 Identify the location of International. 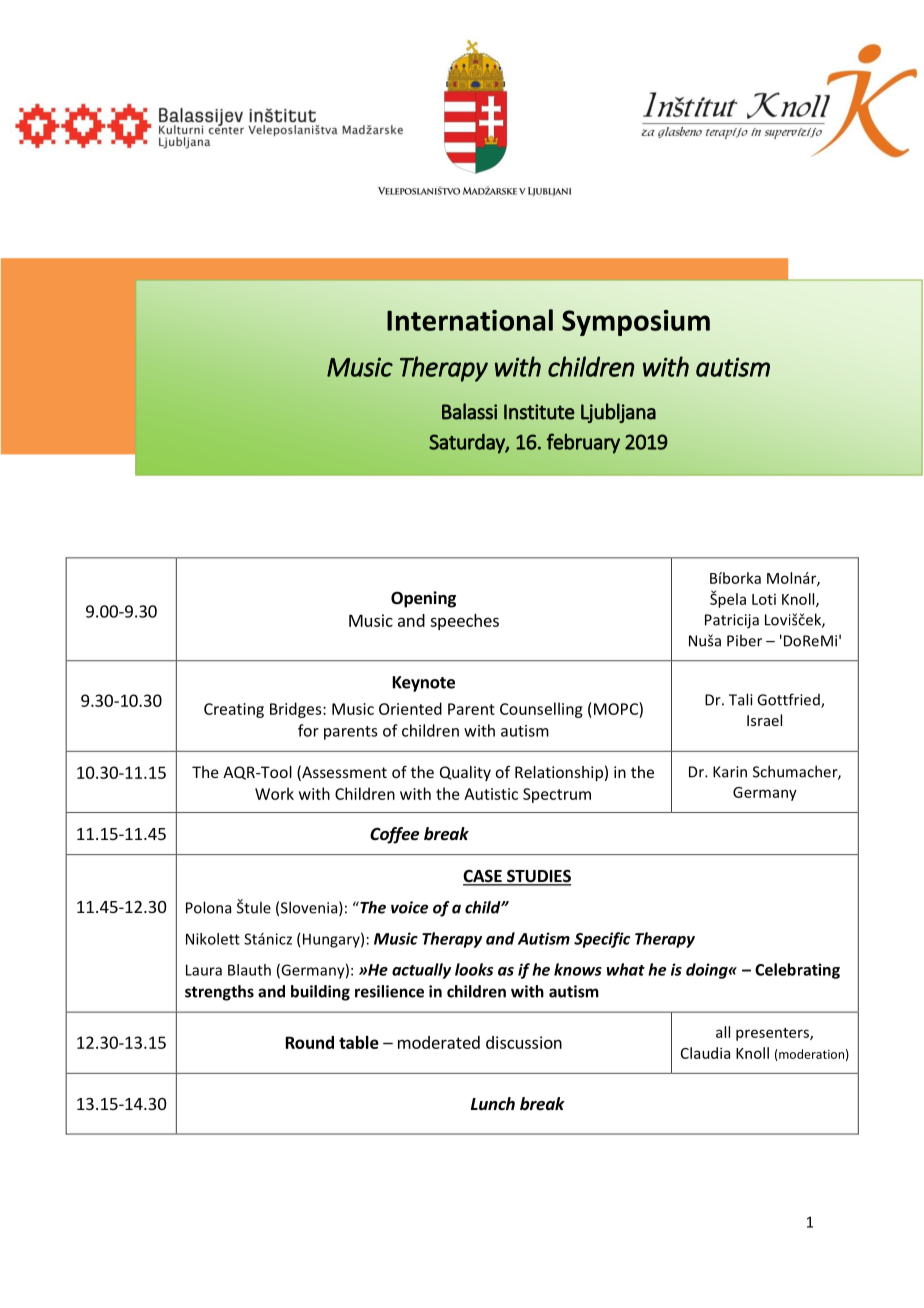
(470, 320).
